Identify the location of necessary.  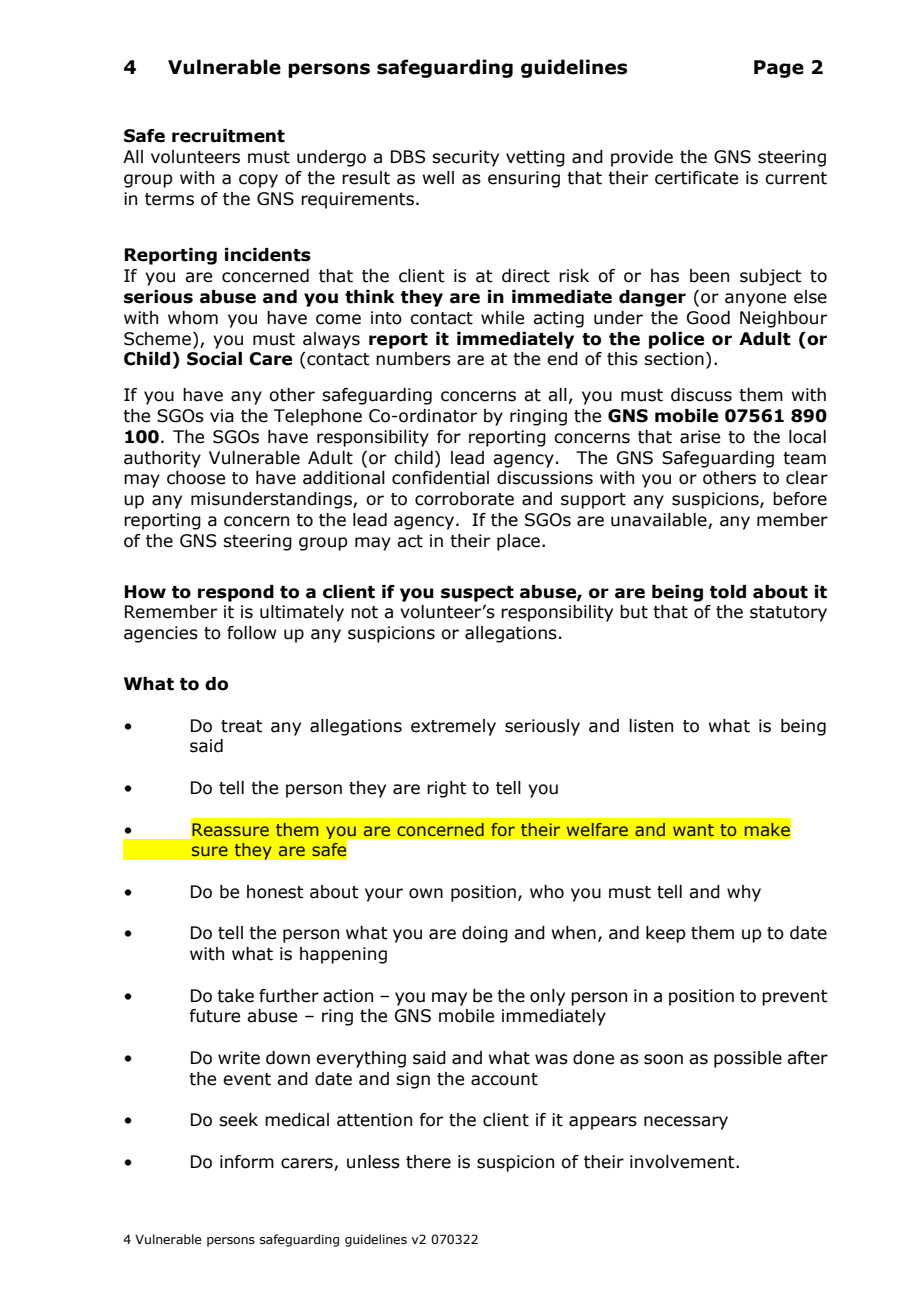
(686, 1123).
